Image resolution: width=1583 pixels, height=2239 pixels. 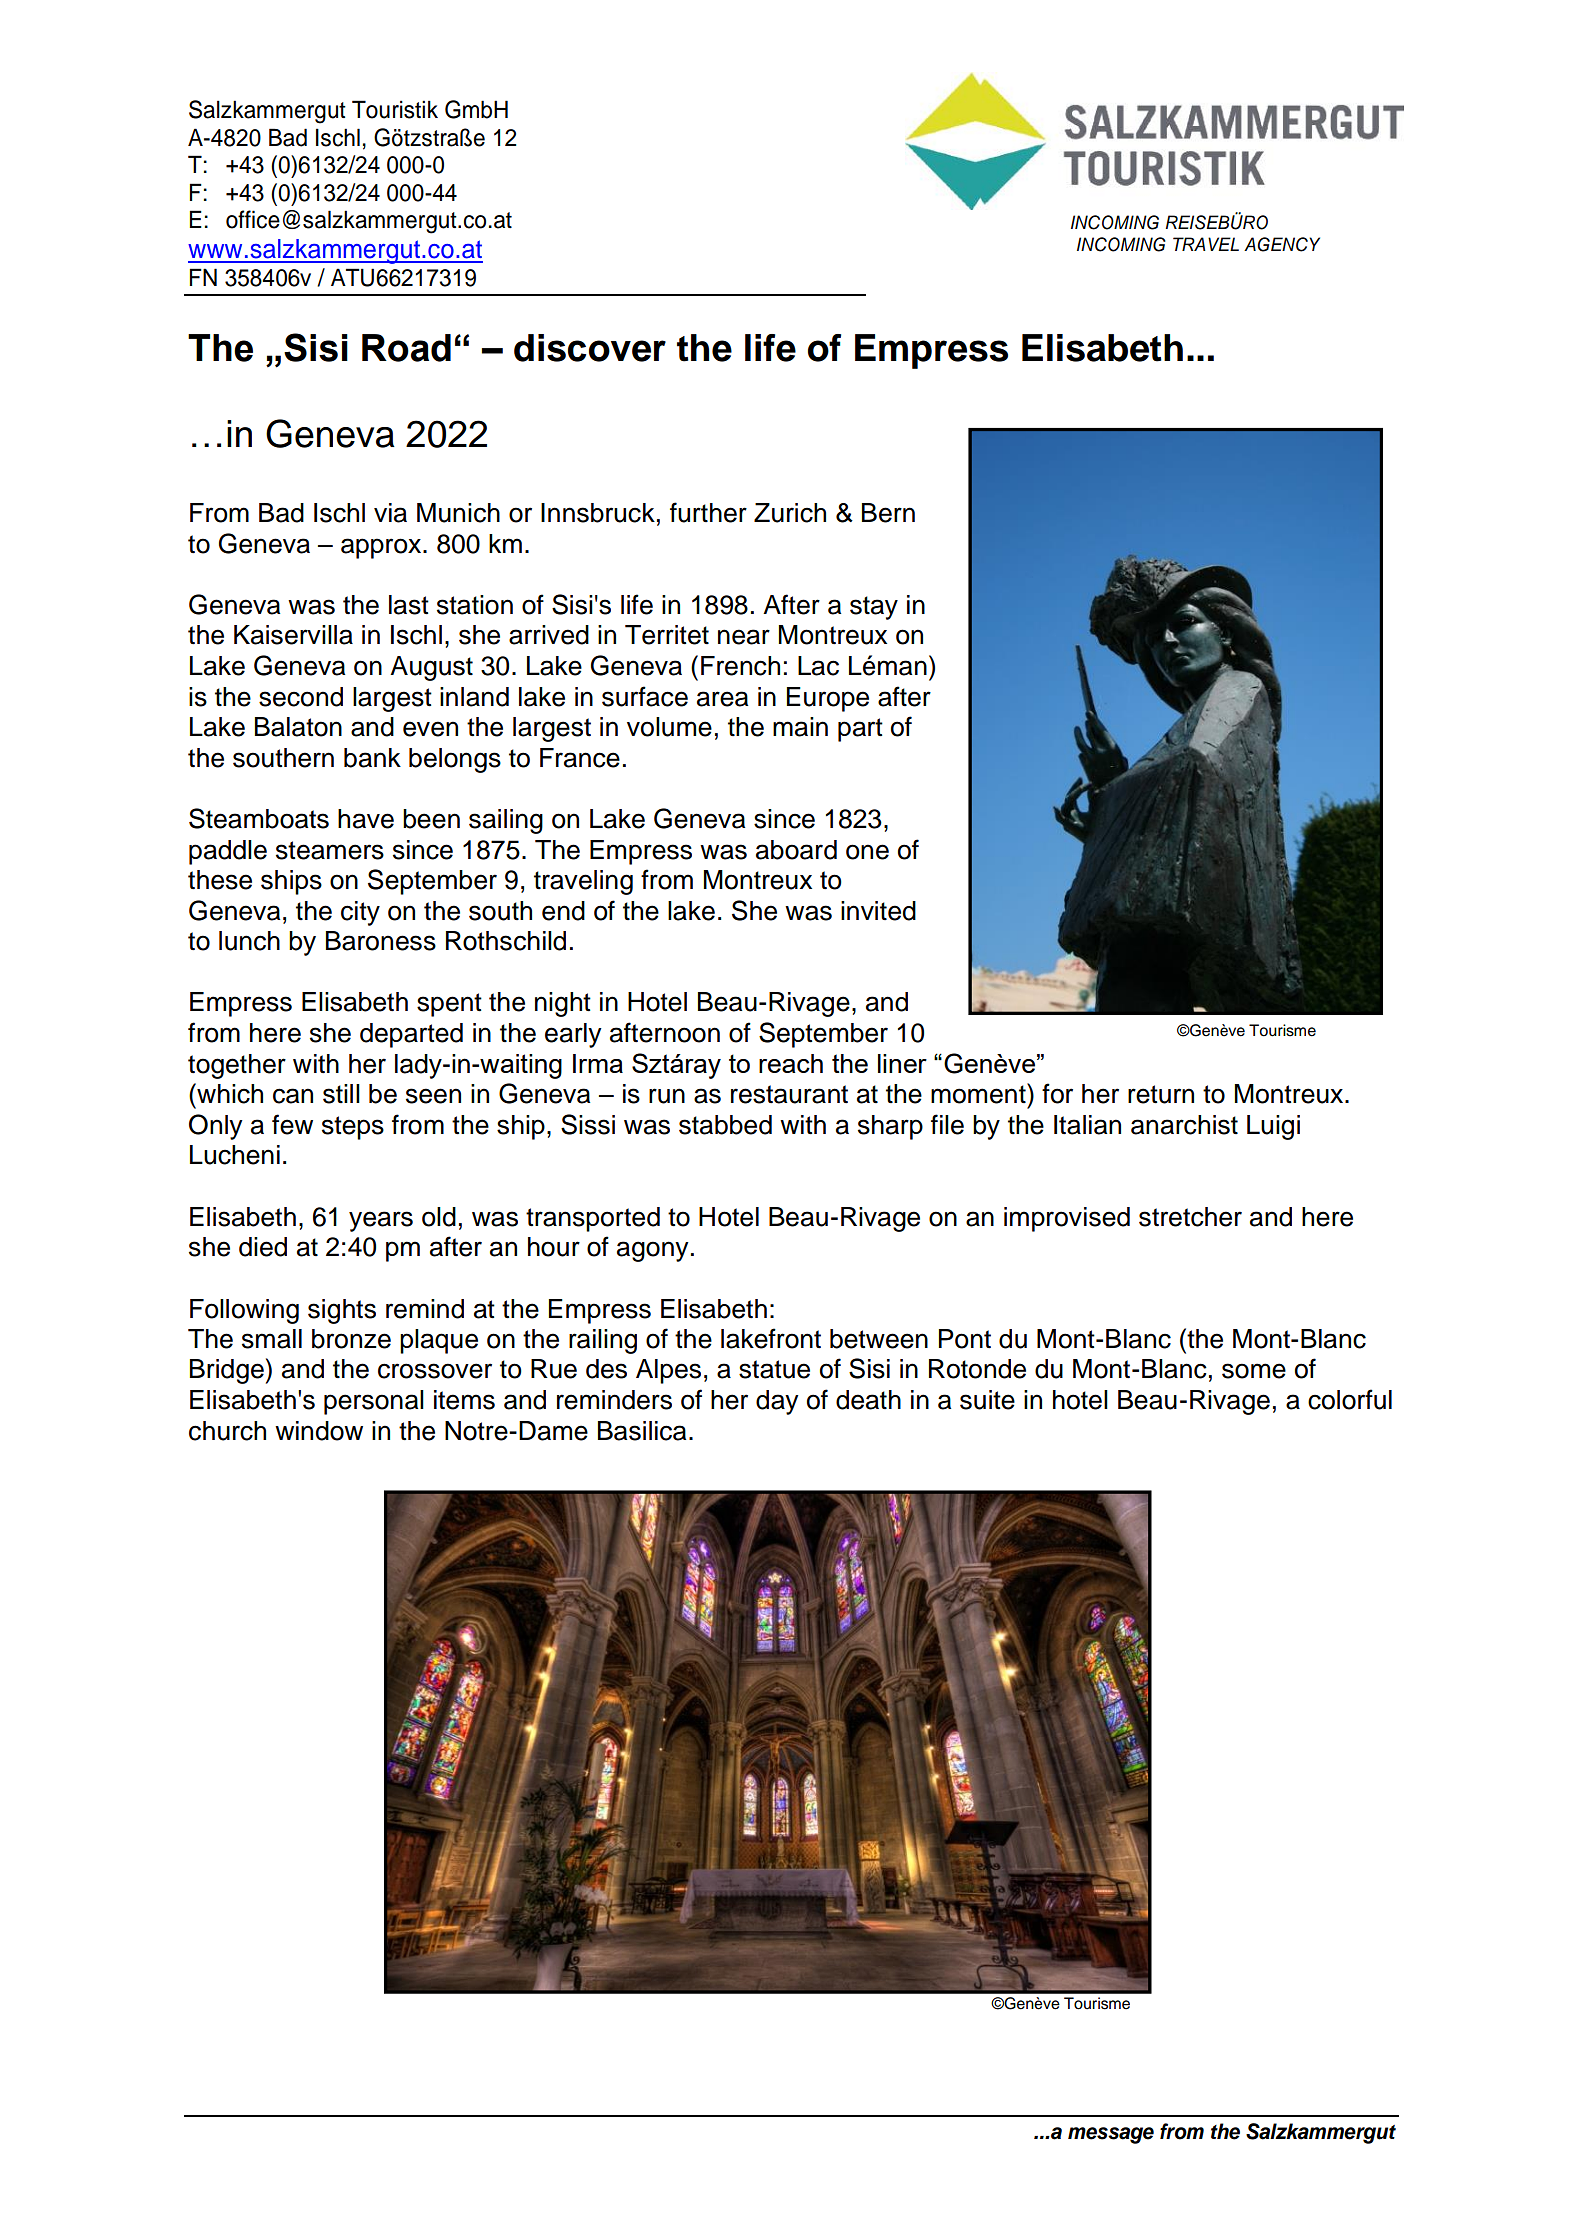 What do you see at coordinates (1190, 1217) in the screenshot?
I see `stretcher` at bounding box center [1190, 1217].
